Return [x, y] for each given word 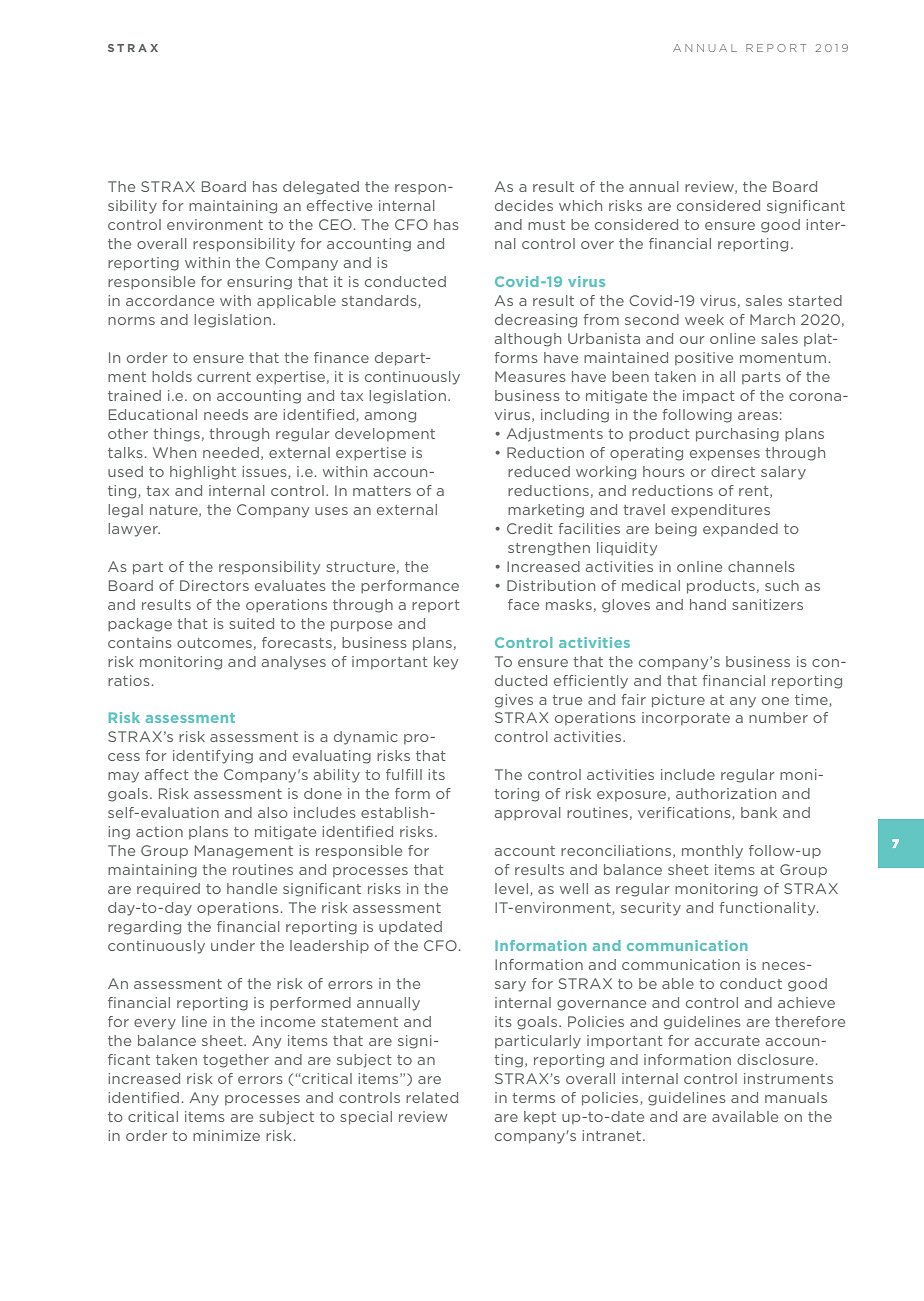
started [815, 300]
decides [524, 205]
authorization [726, 793]
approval [527, 814]
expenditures [720, 511]
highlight [203, 473]
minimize [226, 1135]
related [432, 1097]
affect [166, 774]
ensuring [259, 283]
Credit [530, 528]
